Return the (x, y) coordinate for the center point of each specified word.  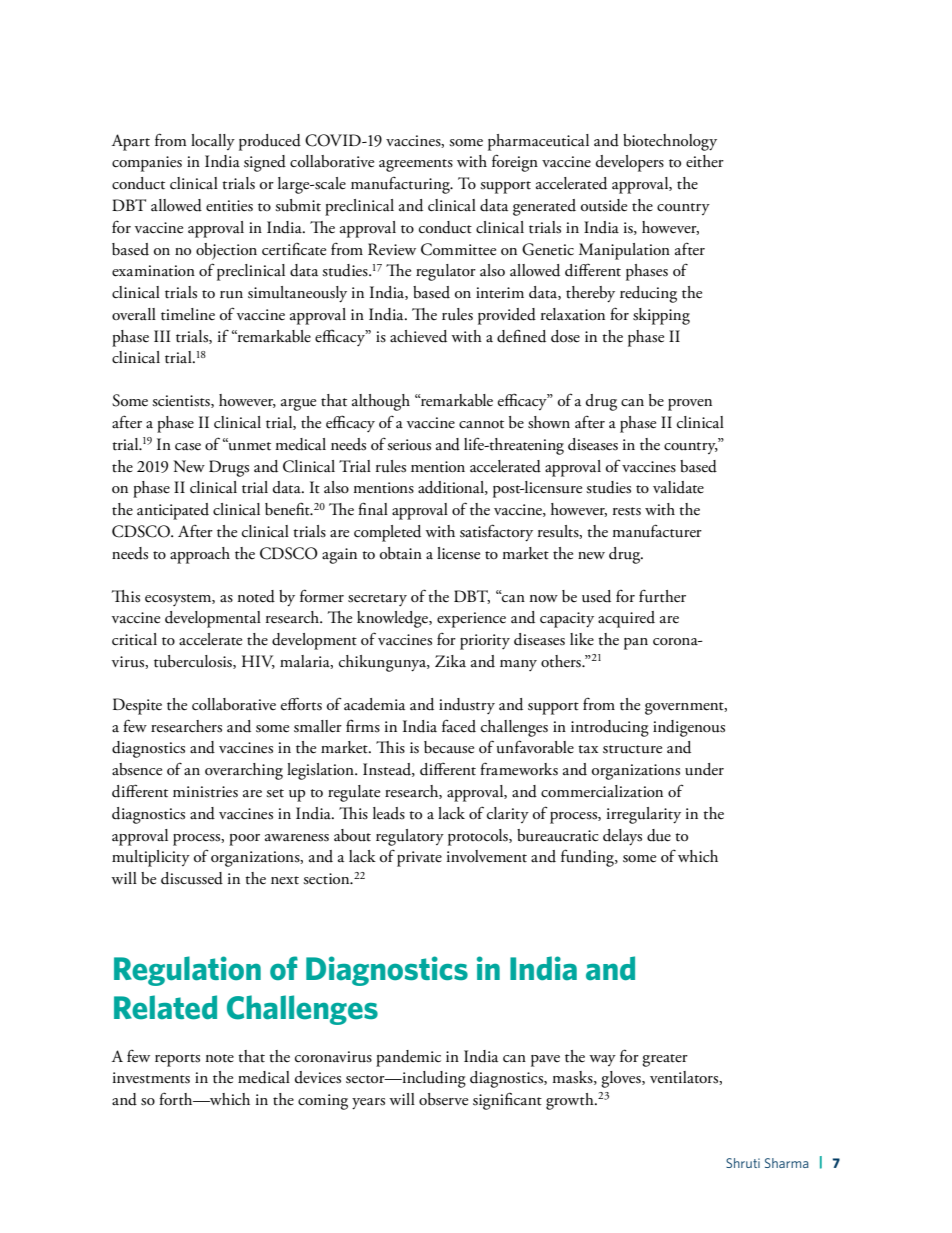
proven (690, 405)
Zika (450, 661)
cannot (481, 424)
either (705, 161)
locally (213, 142)
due (659, 835)
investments (151, 1078)
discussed (192, 878)
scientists (182, 401)
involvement (487, 856)
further (662, 596)
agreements (416, 165)
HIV (258, 662)
